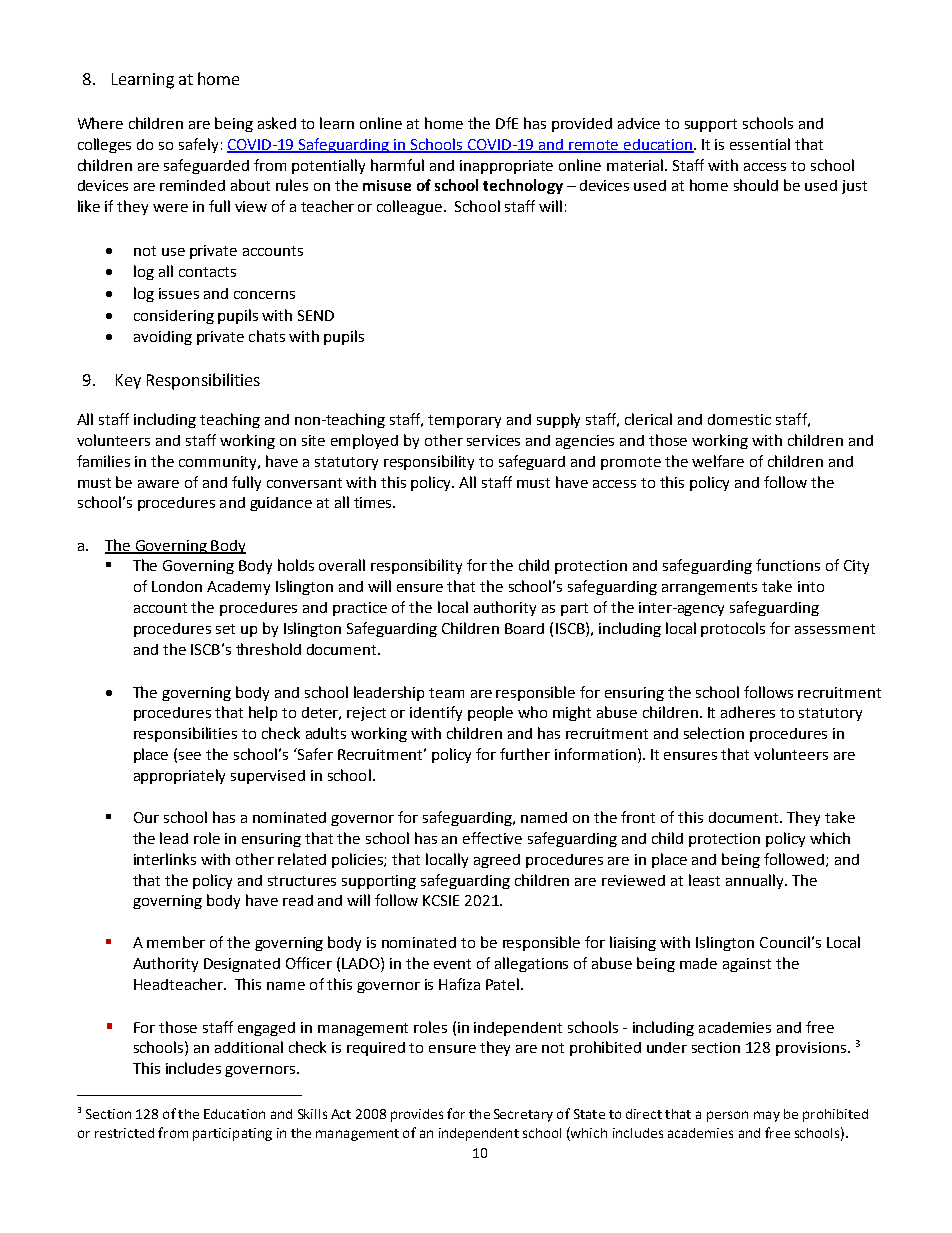  I want to click on safely, so click(198, 145).
